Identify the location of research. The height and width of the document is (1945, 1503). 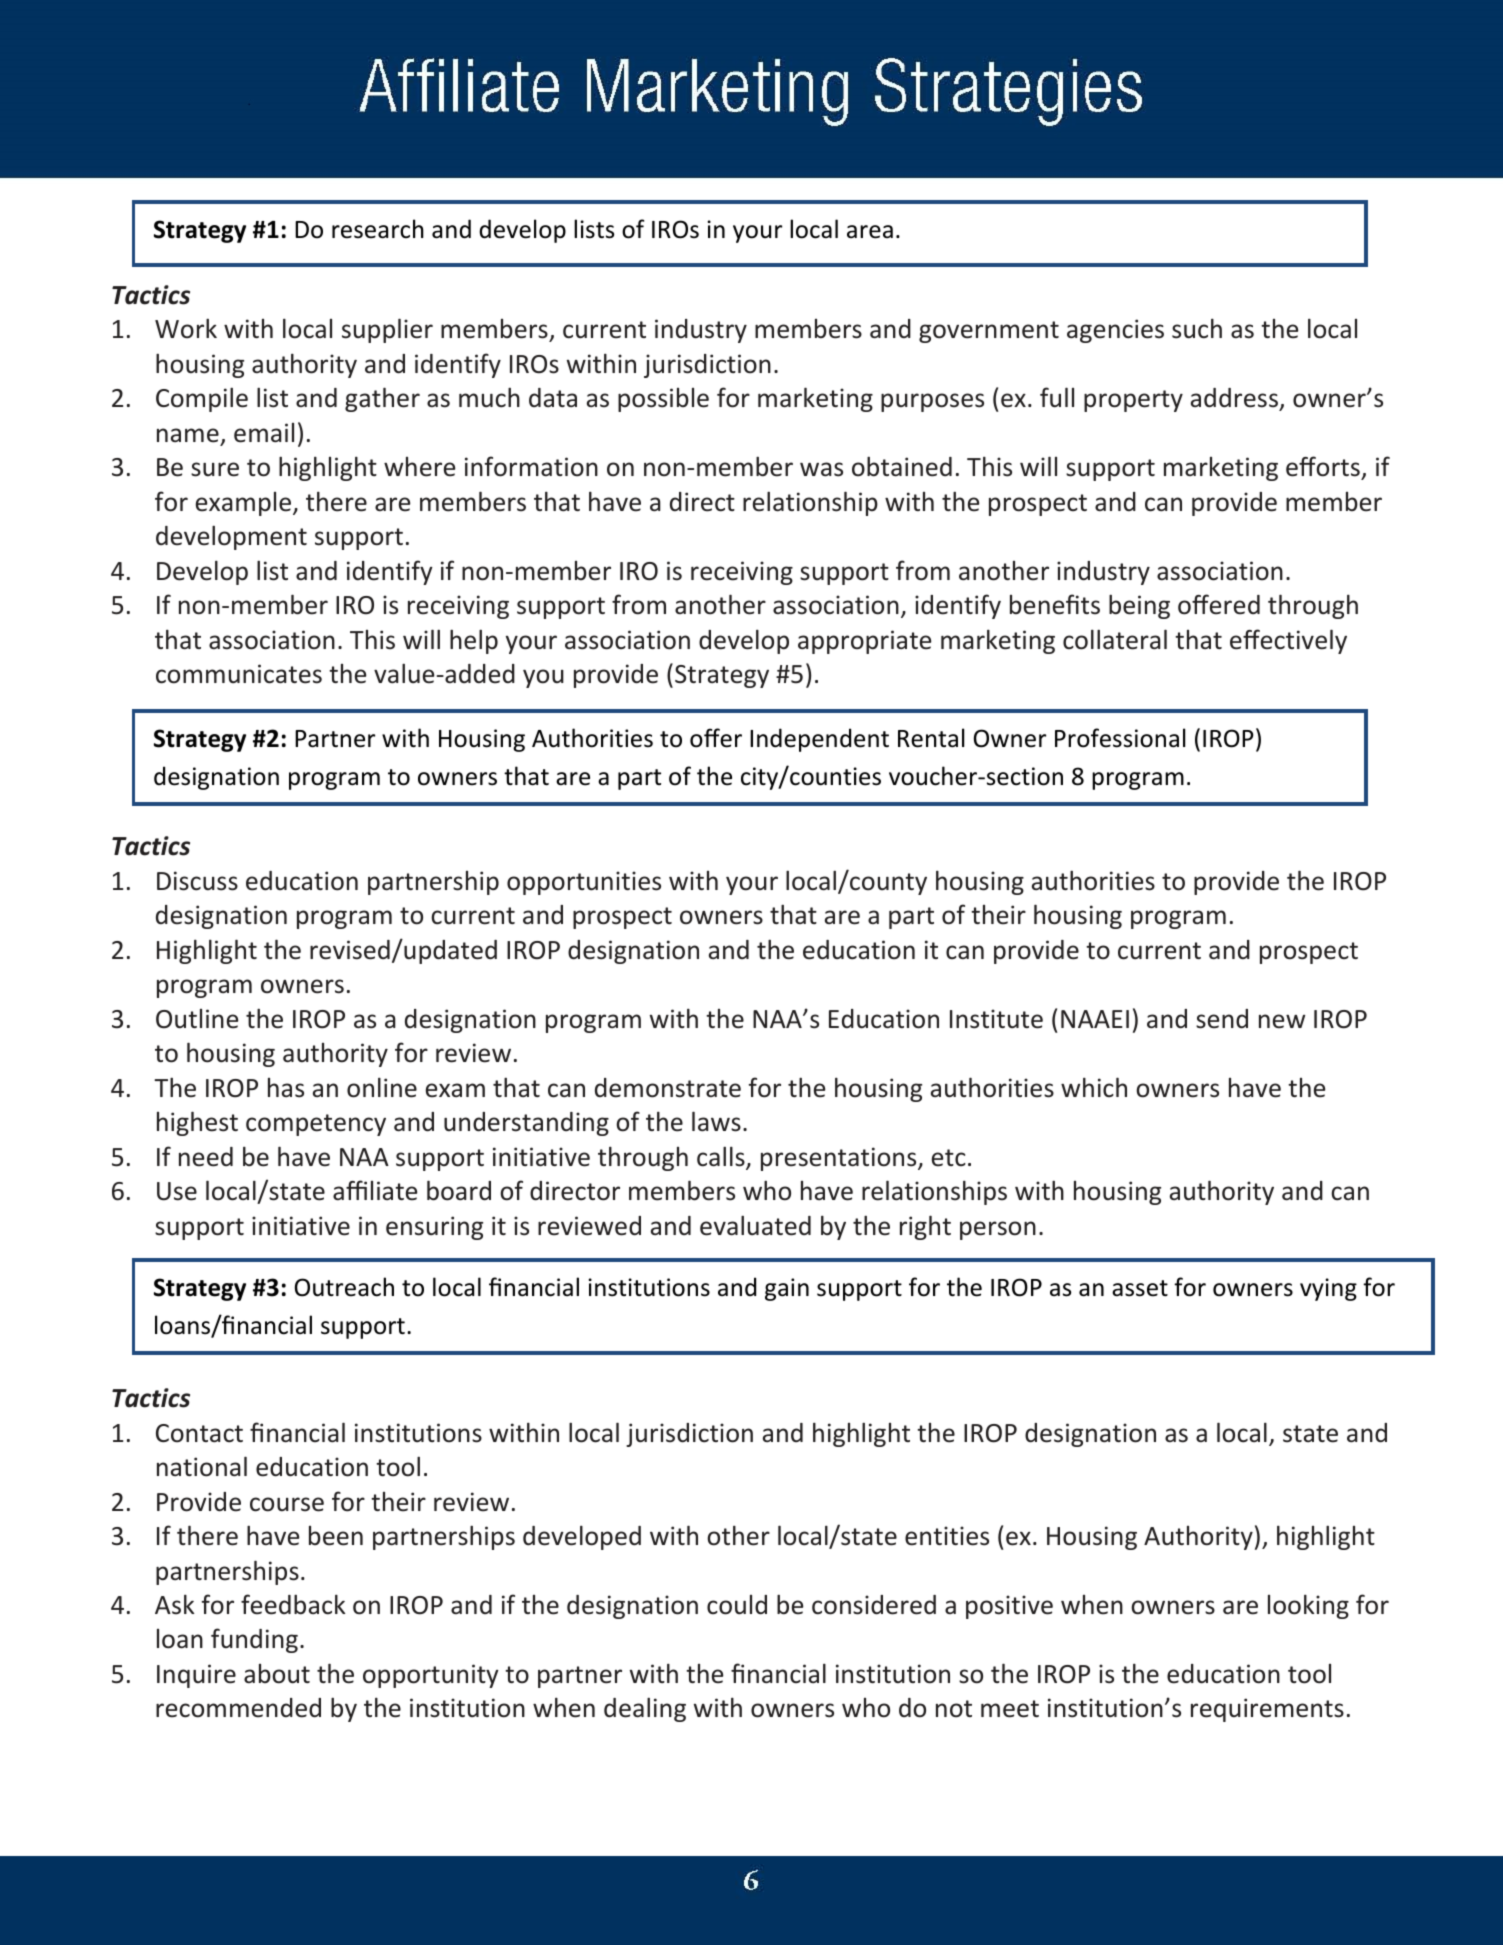
(378, 229).
